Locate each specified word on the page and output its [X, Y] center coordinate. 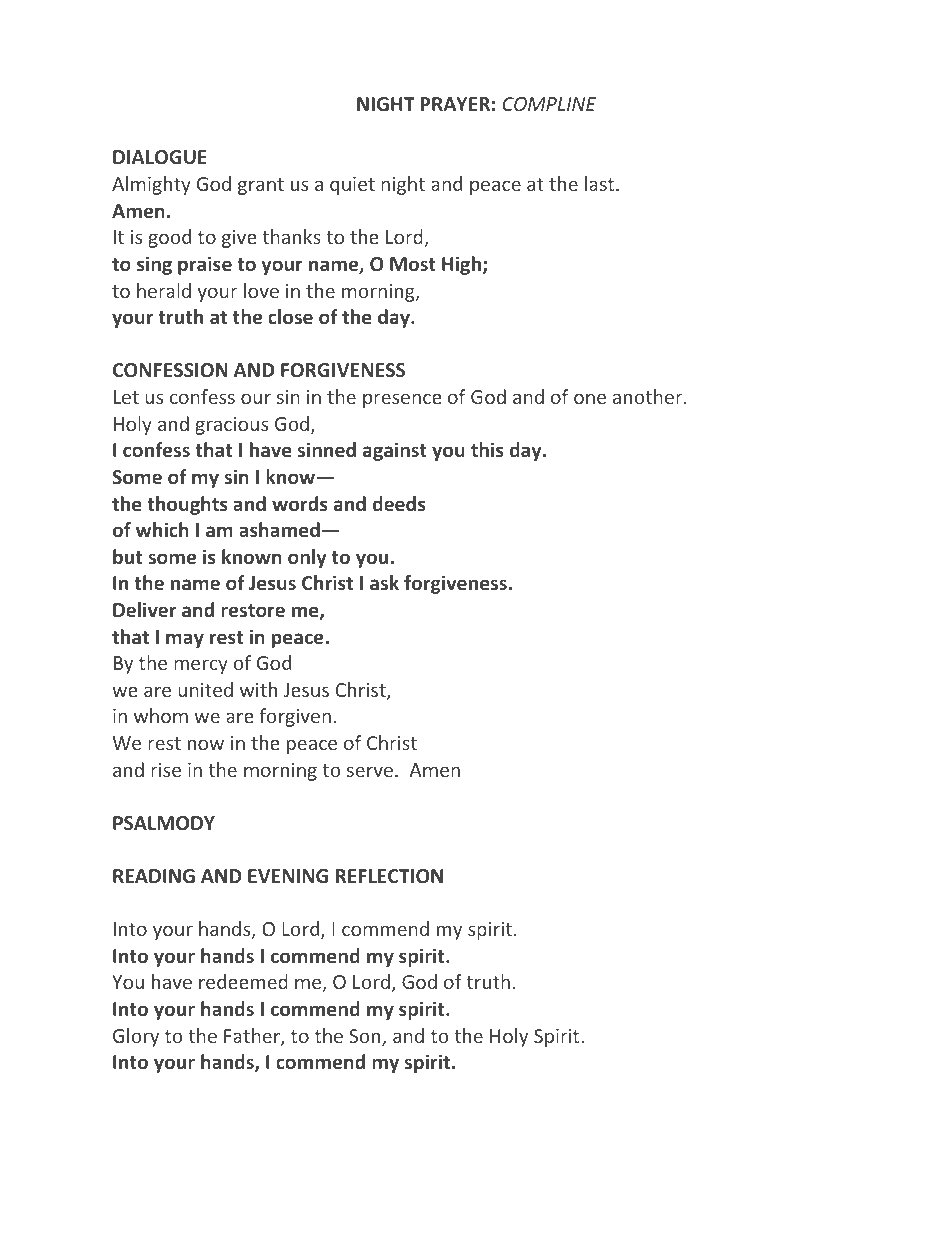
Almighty [151, 185]
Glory [136, 1037]
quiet [352, 186]
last [601, 183]
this [487, 449]
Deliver [144, 609]
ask [384, 582]
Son [366, 1037]
